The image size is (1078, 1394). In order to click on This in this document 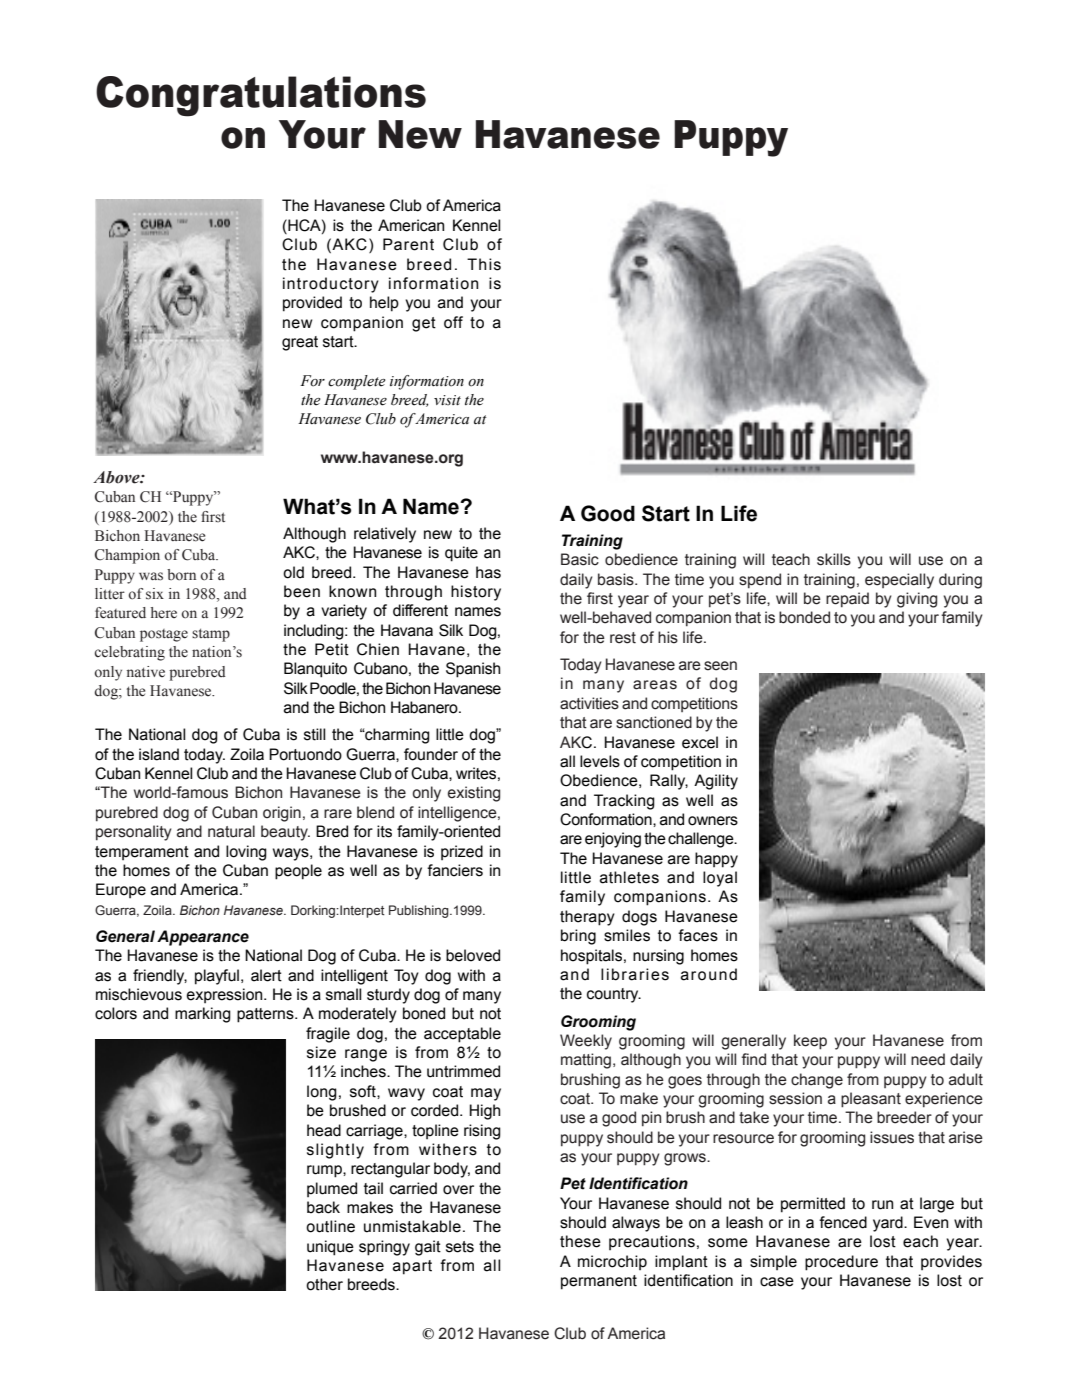, I will do `click(484, 264)`.
